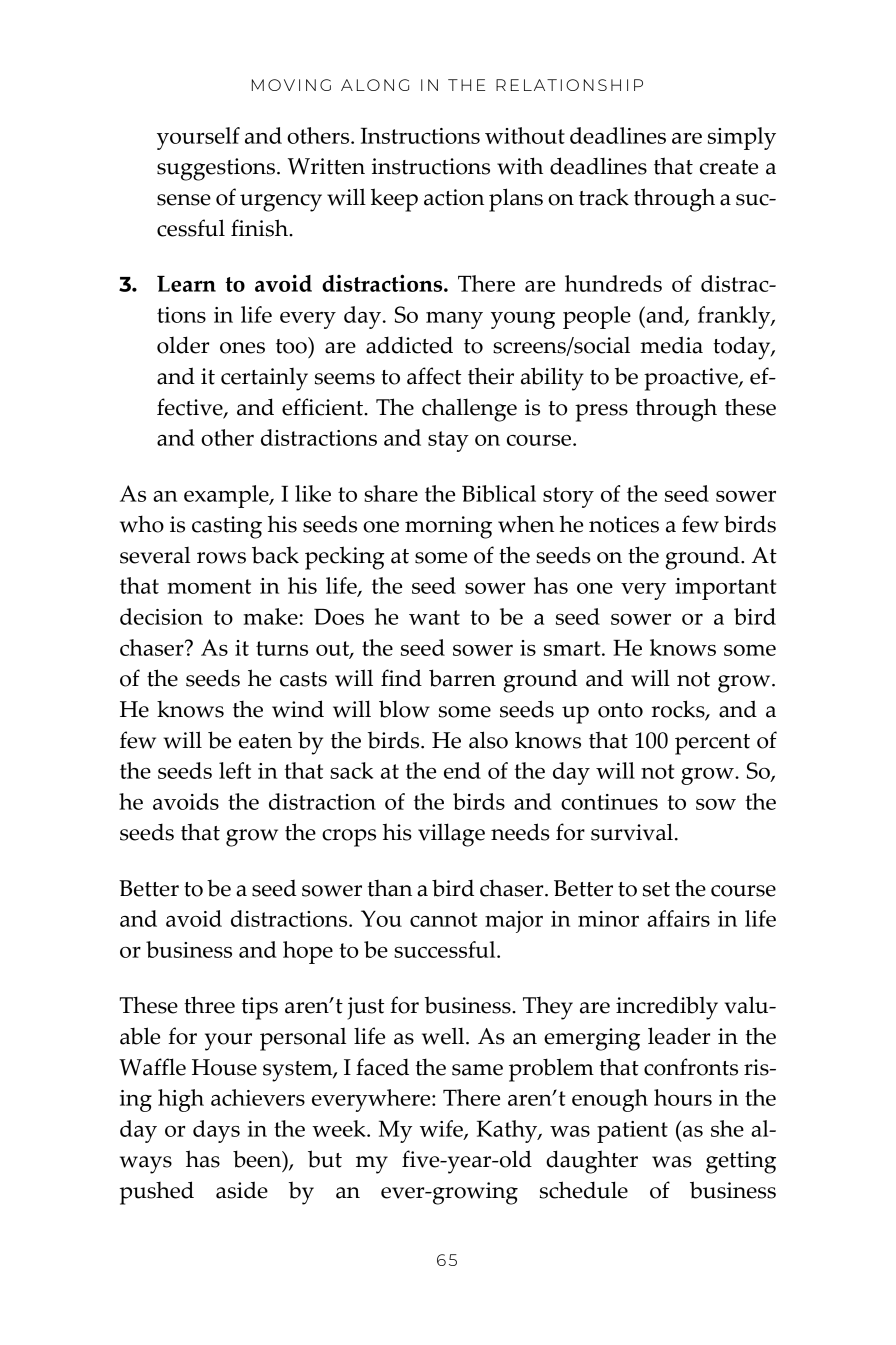 This screenshot has height=1345, width=896. Describe the element at coordinates (742, 138) in the screenshot. I see `simply` at that location.
